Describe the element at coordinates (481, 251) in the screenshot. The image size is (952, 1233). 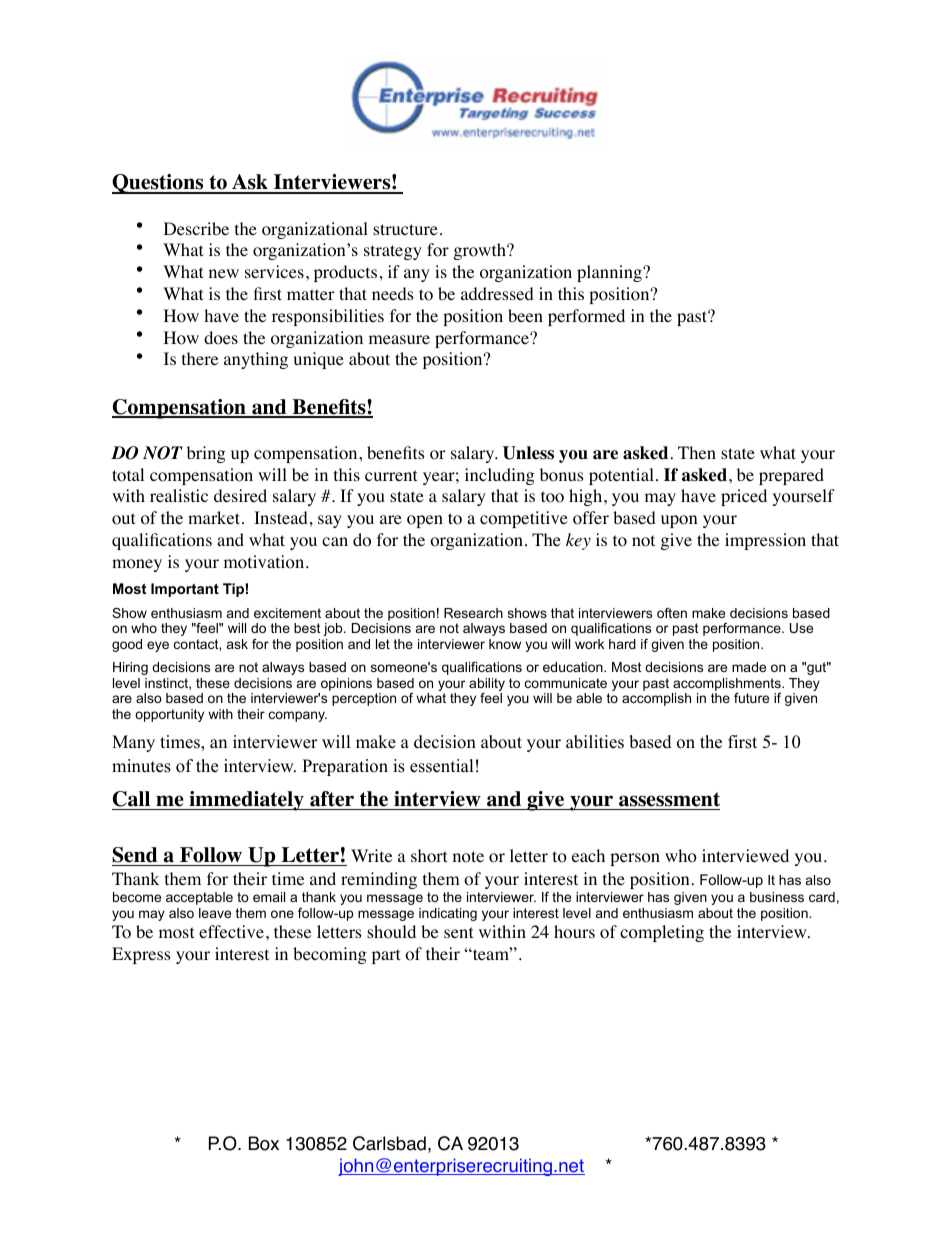
I see `growth` at that location.
